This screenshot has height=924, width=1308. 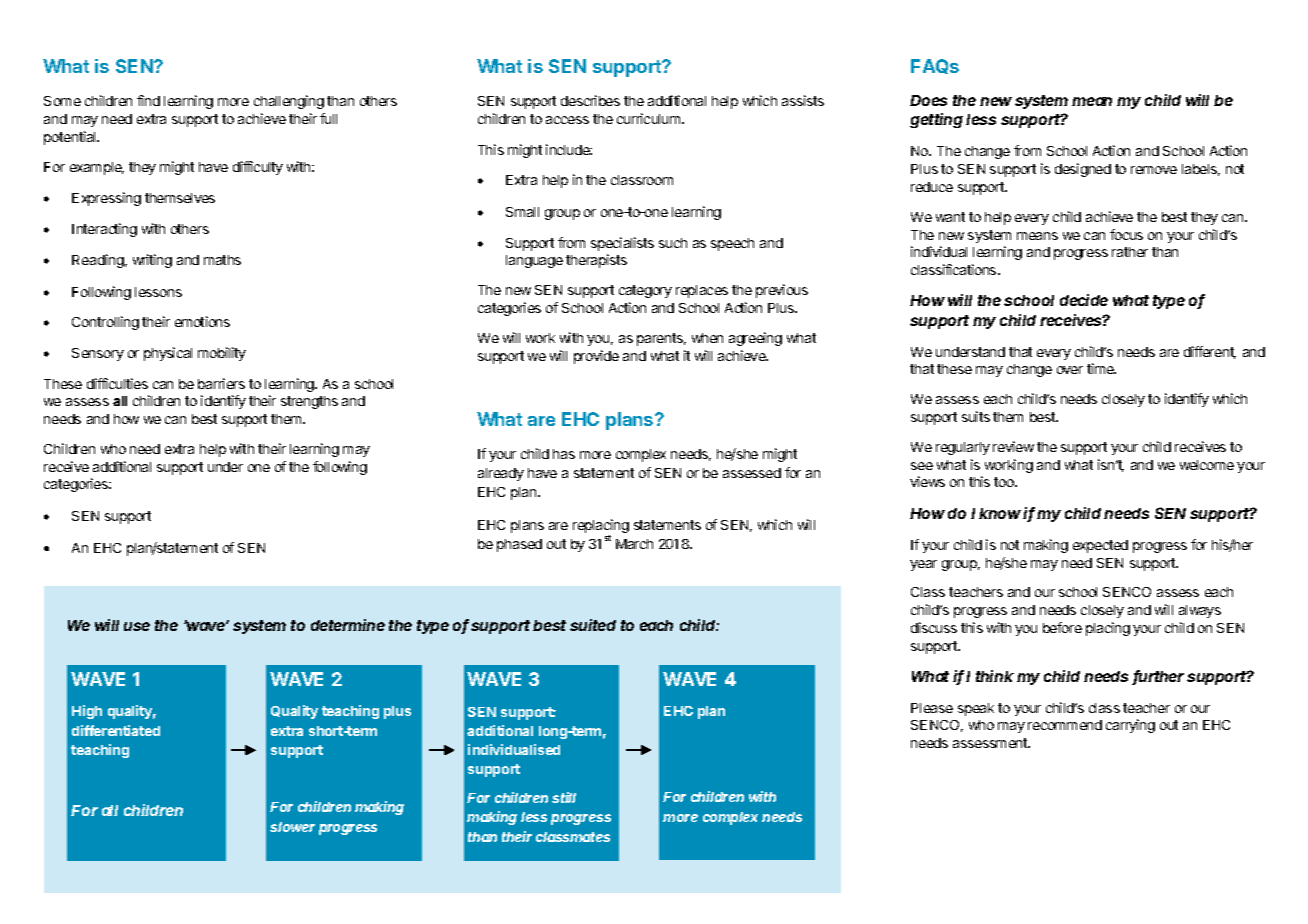 I want to click on suited, so click(x=593, y=625).
